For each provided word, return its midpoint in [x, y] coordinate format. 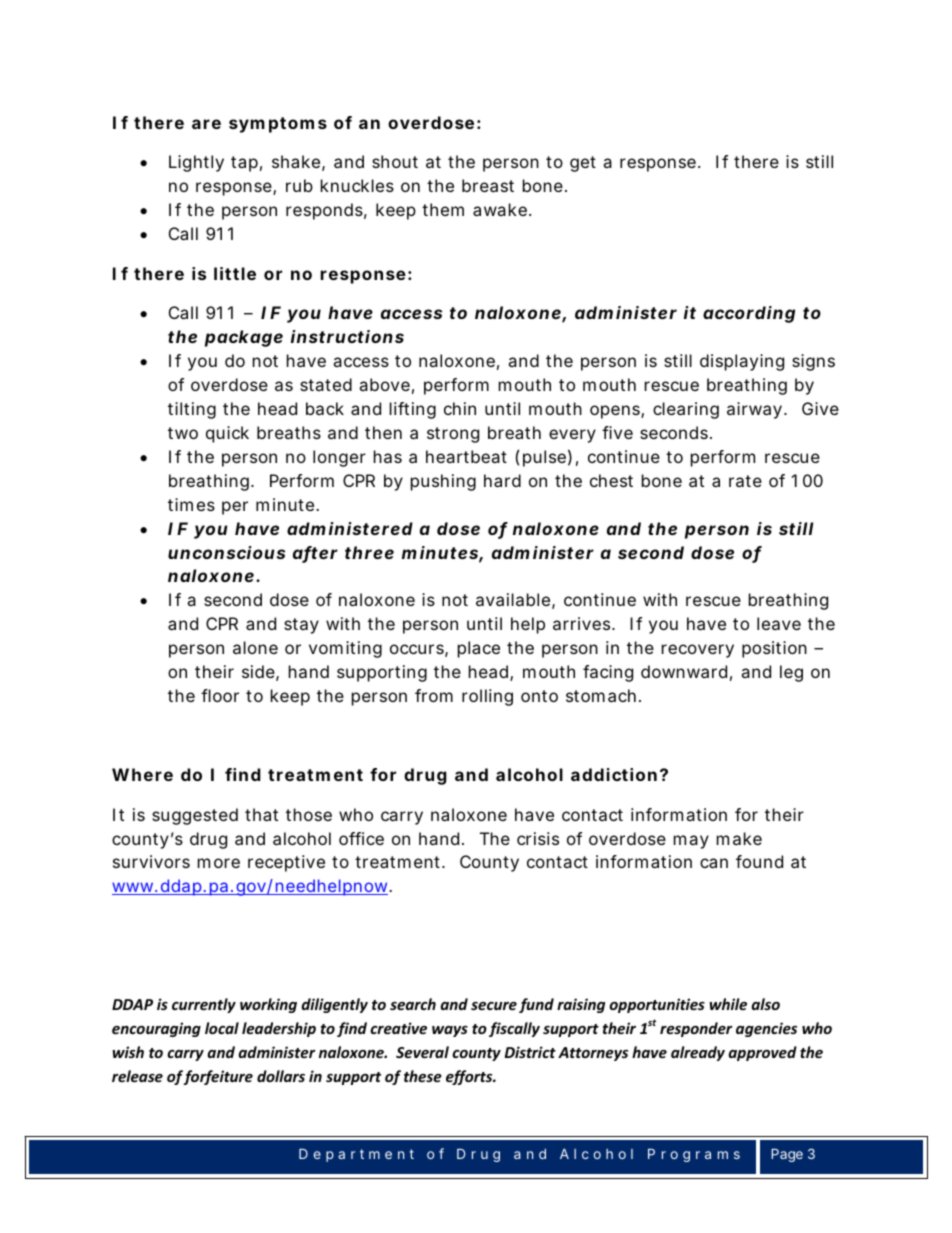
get [583, 164]
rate [745, 481]
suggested [195, 816]
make [739, 838]
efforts [470, 1077]
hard [502, 480]
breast [488, 185]
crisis [538, 838]
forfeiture [218, 1077]
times [191, 504]
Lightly [196, 163]
